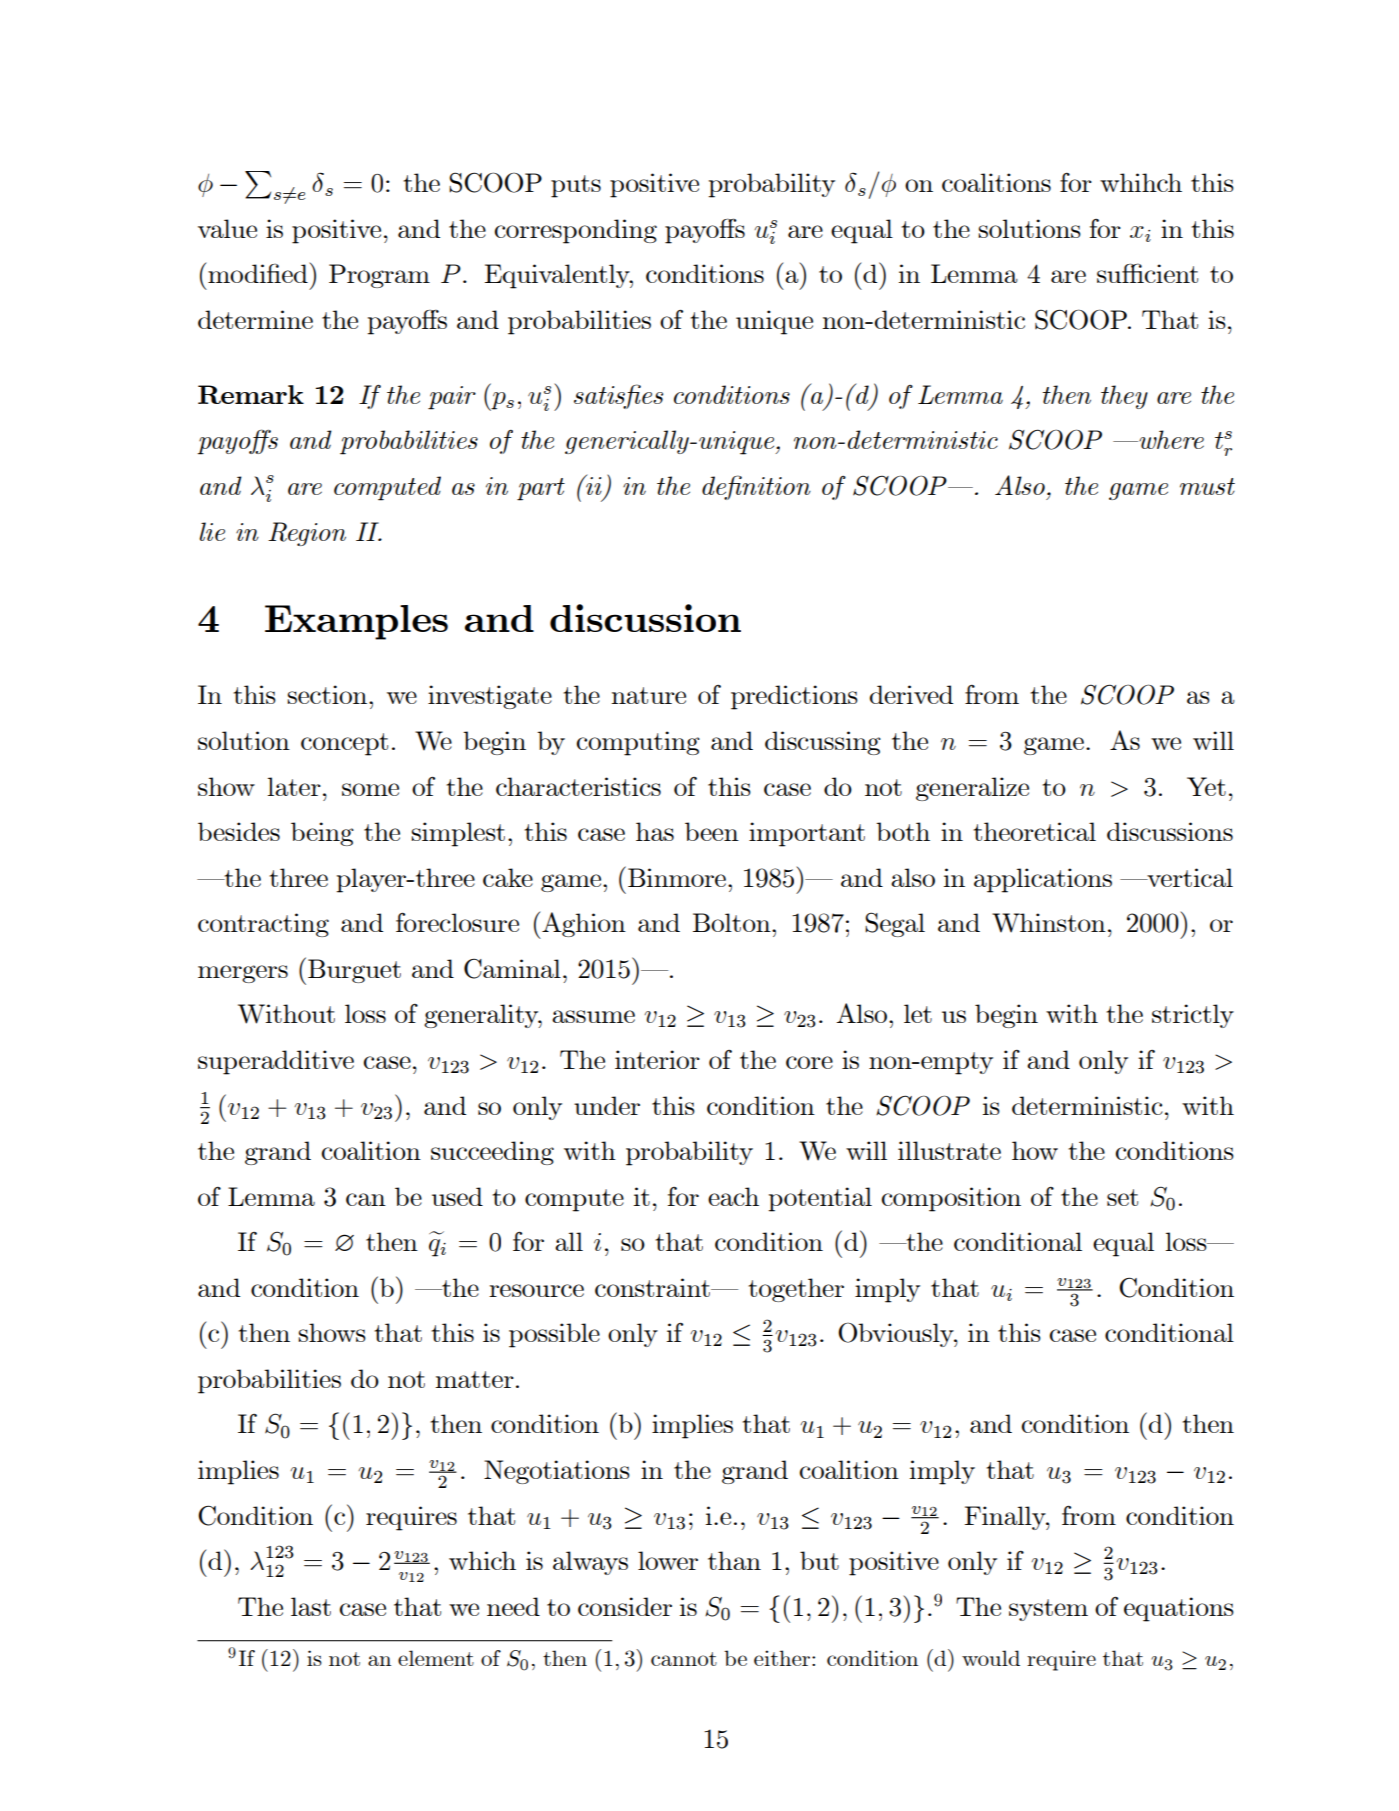 This document has height=1811, width=1399. I want to click on Bolton, so click(733, 922).
